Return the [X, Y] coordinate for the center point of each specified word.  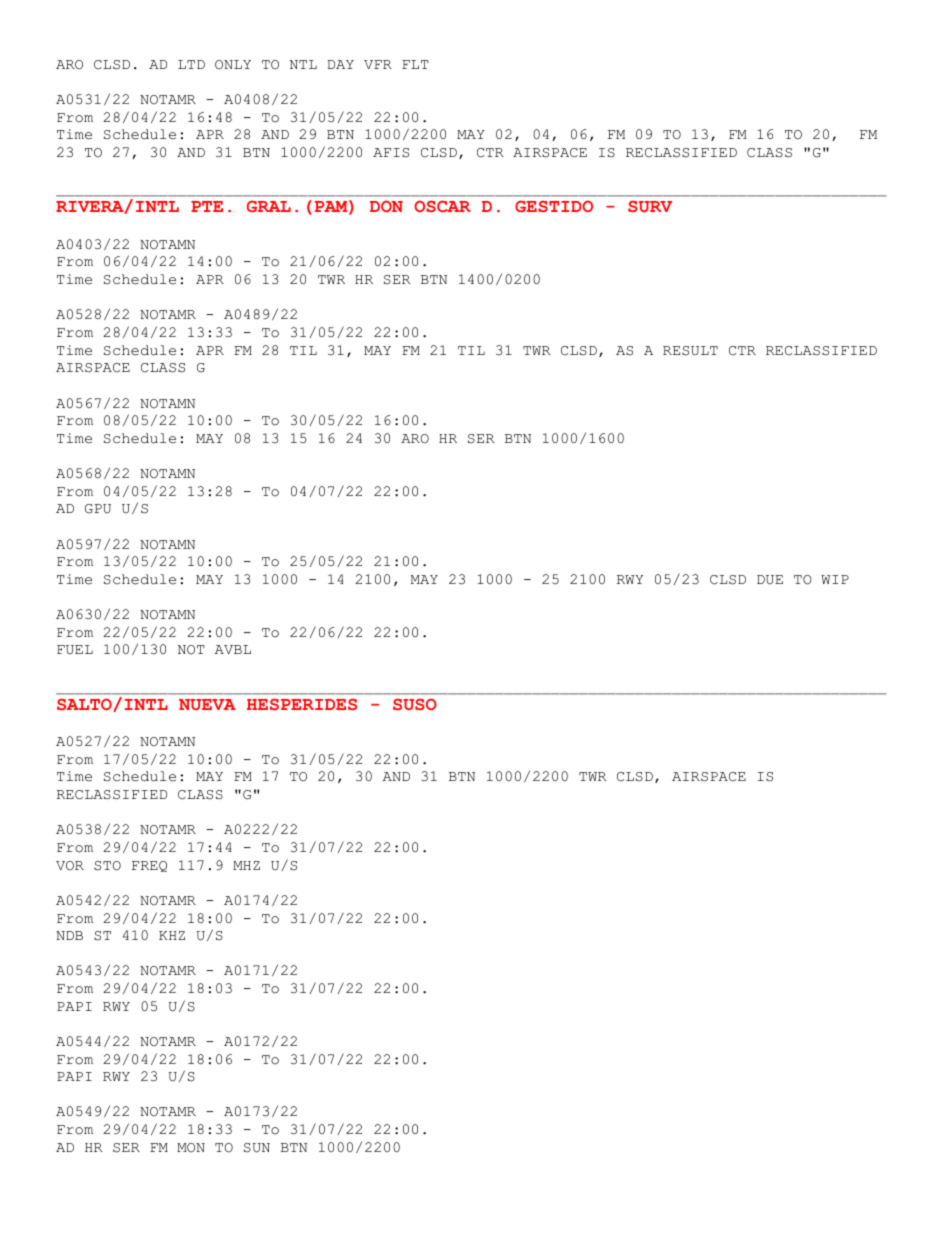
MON [191, 1148]
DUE [770, 580]
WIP [835, 579]
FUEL [75, 650]
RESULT [690, 351]
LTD [191, 64]
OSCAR [442, 206]
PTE [207, 206]
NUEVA [207, 704]
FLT [415, 64]
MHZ [246, 865]
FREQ [149, 866]
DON [386, 206]
